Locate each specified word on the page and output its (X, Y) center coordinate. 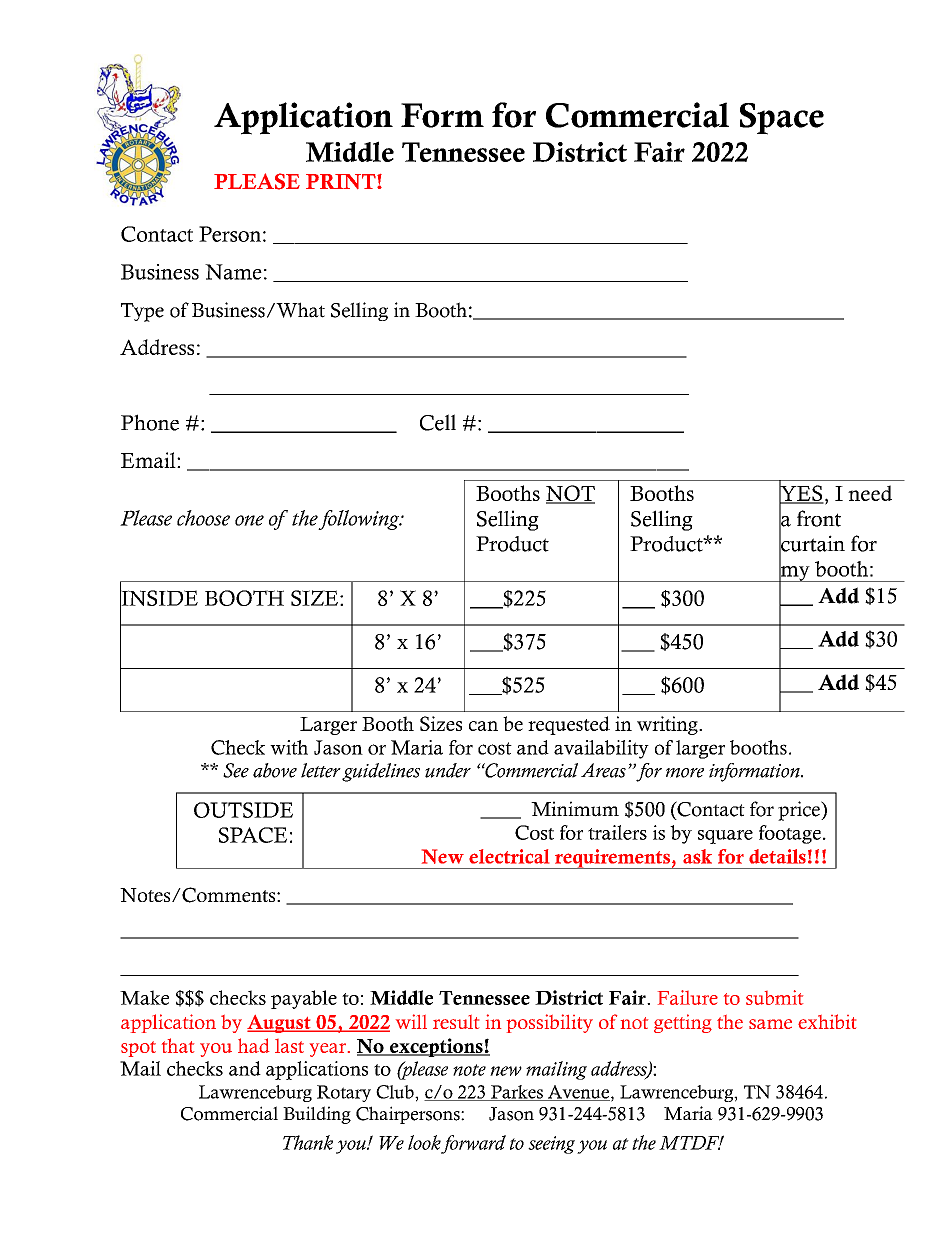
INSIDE (159, 598)
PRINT (342, 181)
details (777, 856)
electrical (509, 856)
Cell (438, 422)
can (483, 726)
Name (233, 272)
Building (317, 1115)
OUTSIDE (243, 810)
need (870, 493)
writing (668, 725)
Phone (150, 422)
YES (801, 493)
